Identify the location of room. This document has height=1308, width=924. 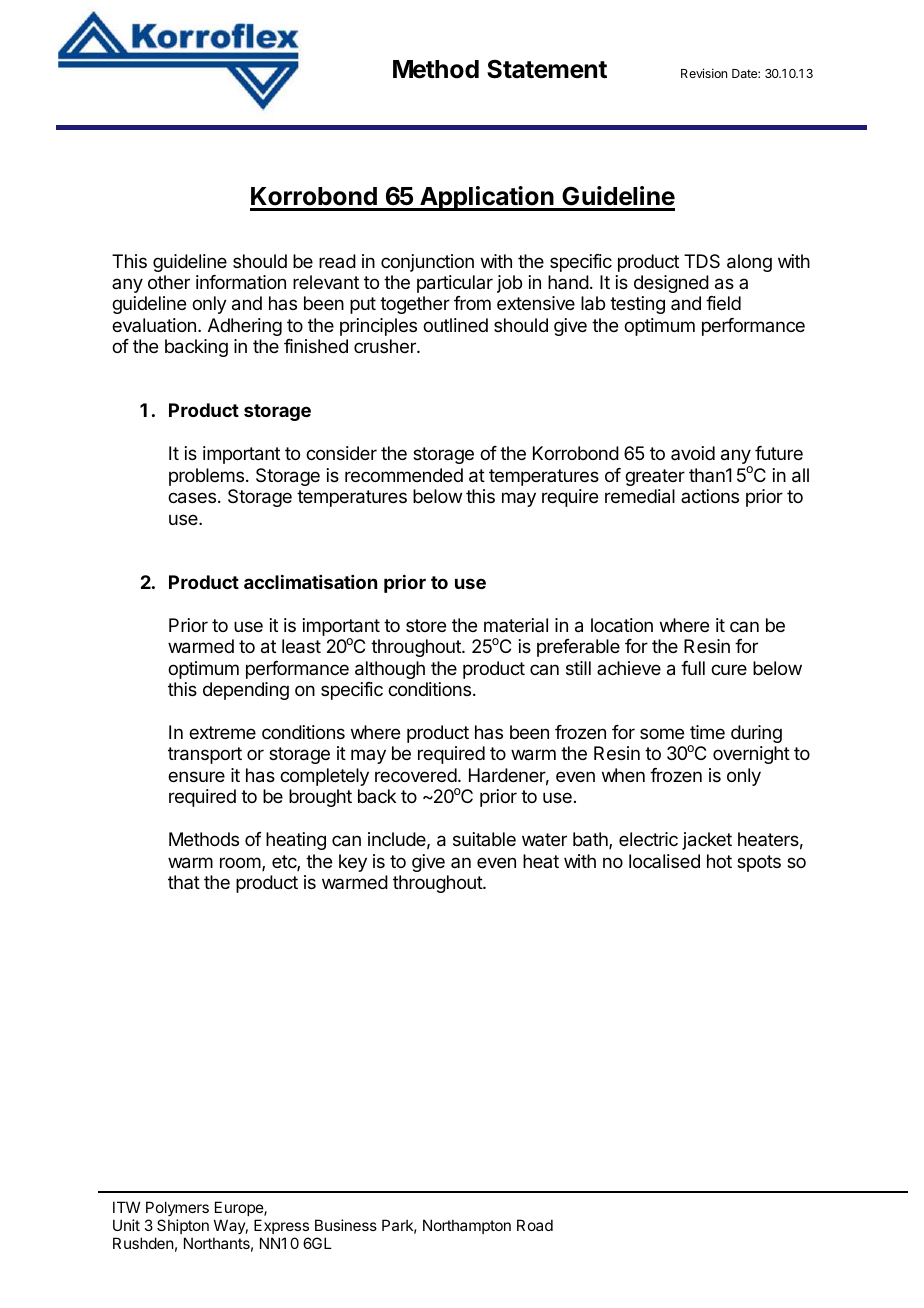
(240, 862).
